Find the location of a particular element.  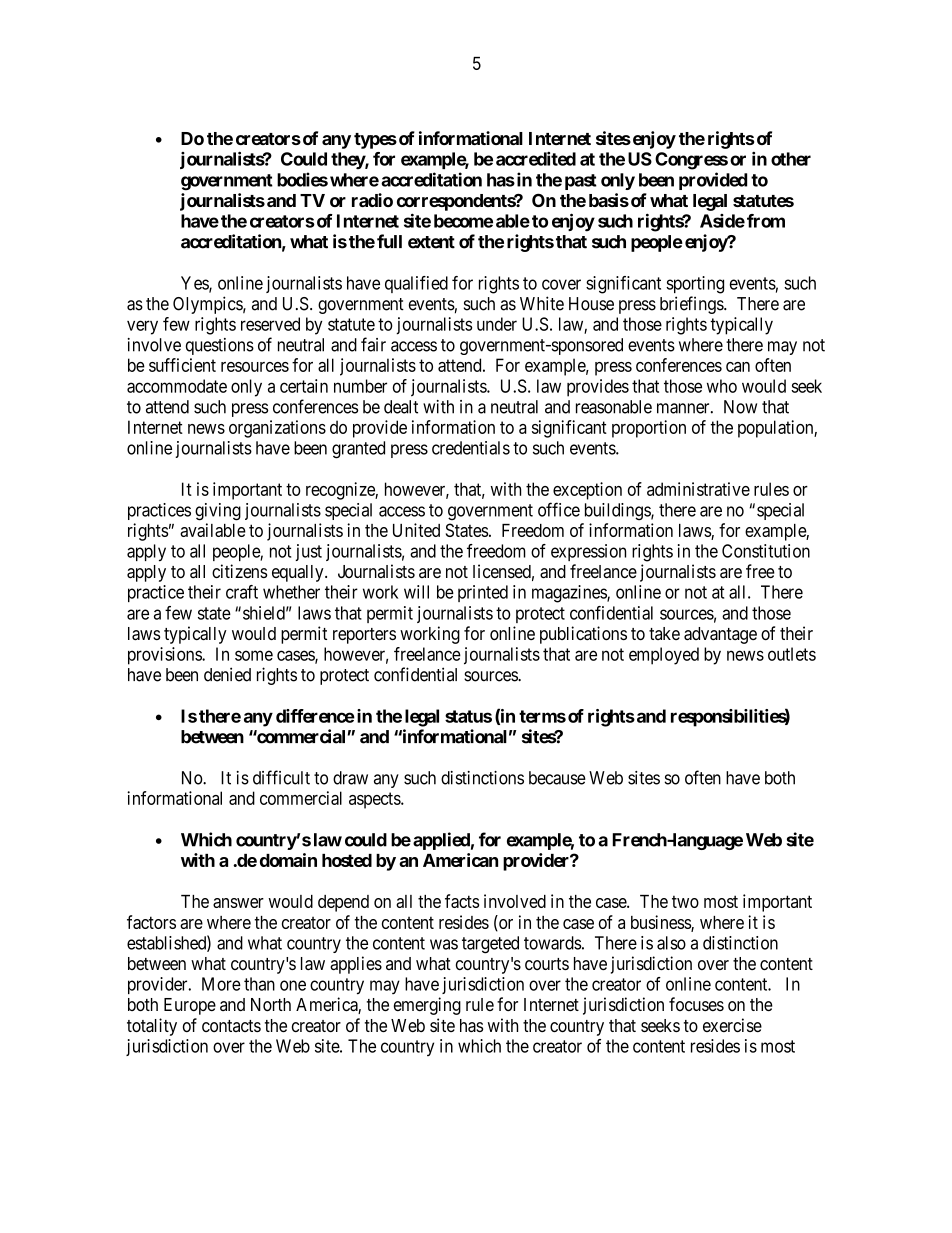

radio is located at coordinates (372, 200).
